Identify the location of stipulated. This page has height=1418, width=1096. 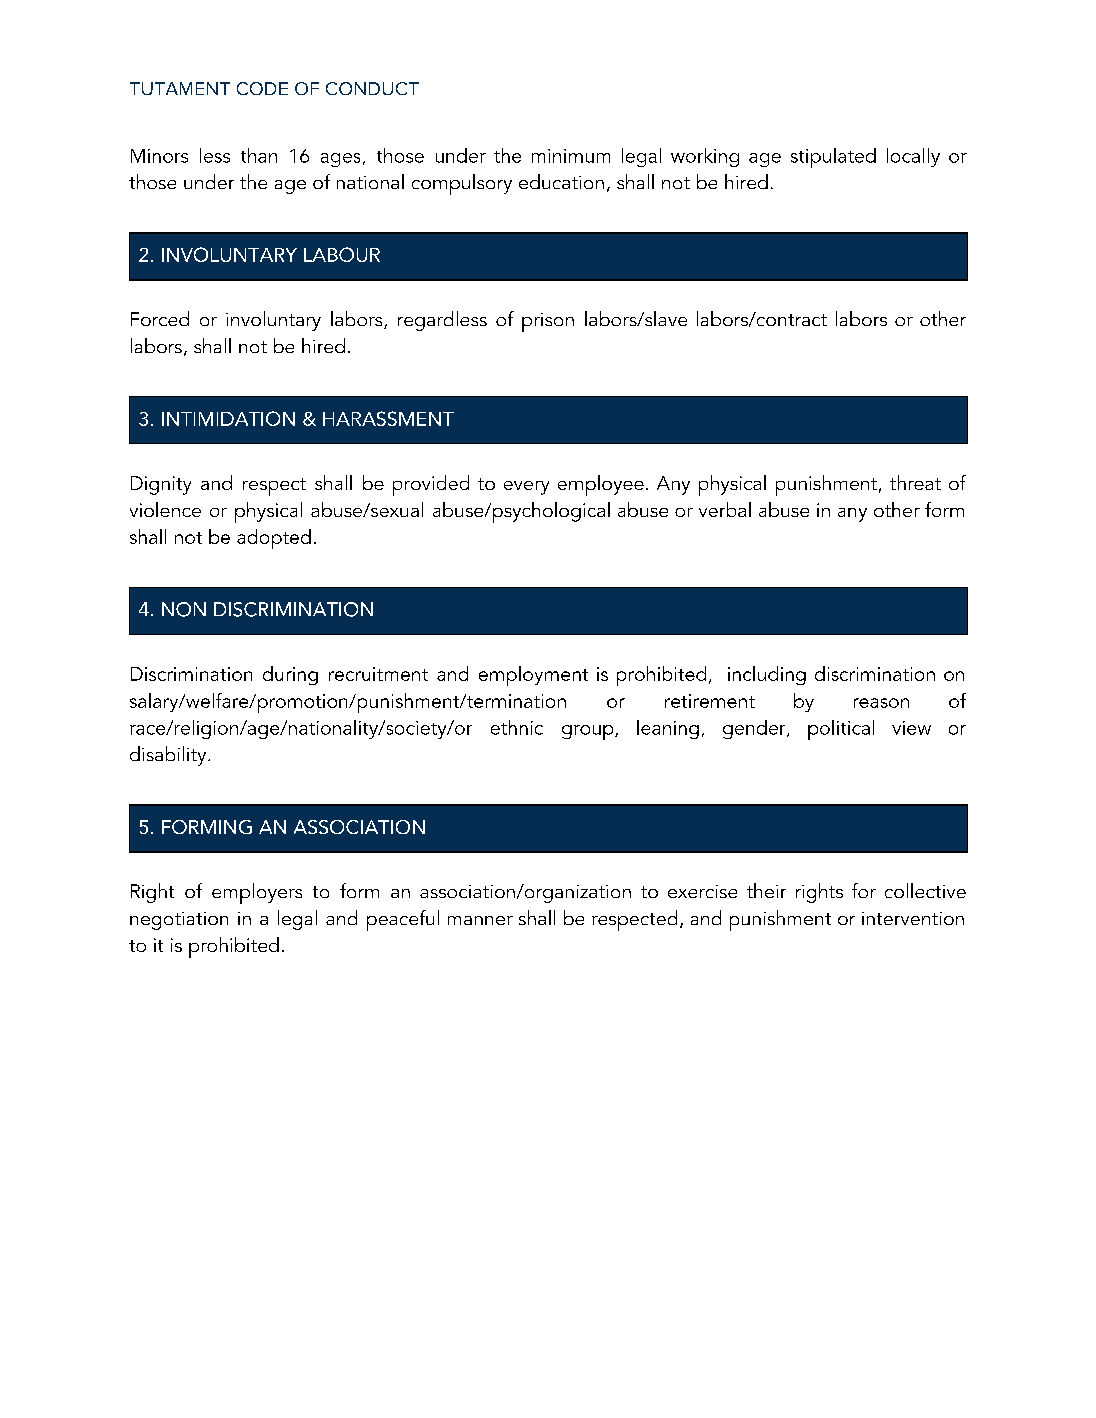
(833, 158).
